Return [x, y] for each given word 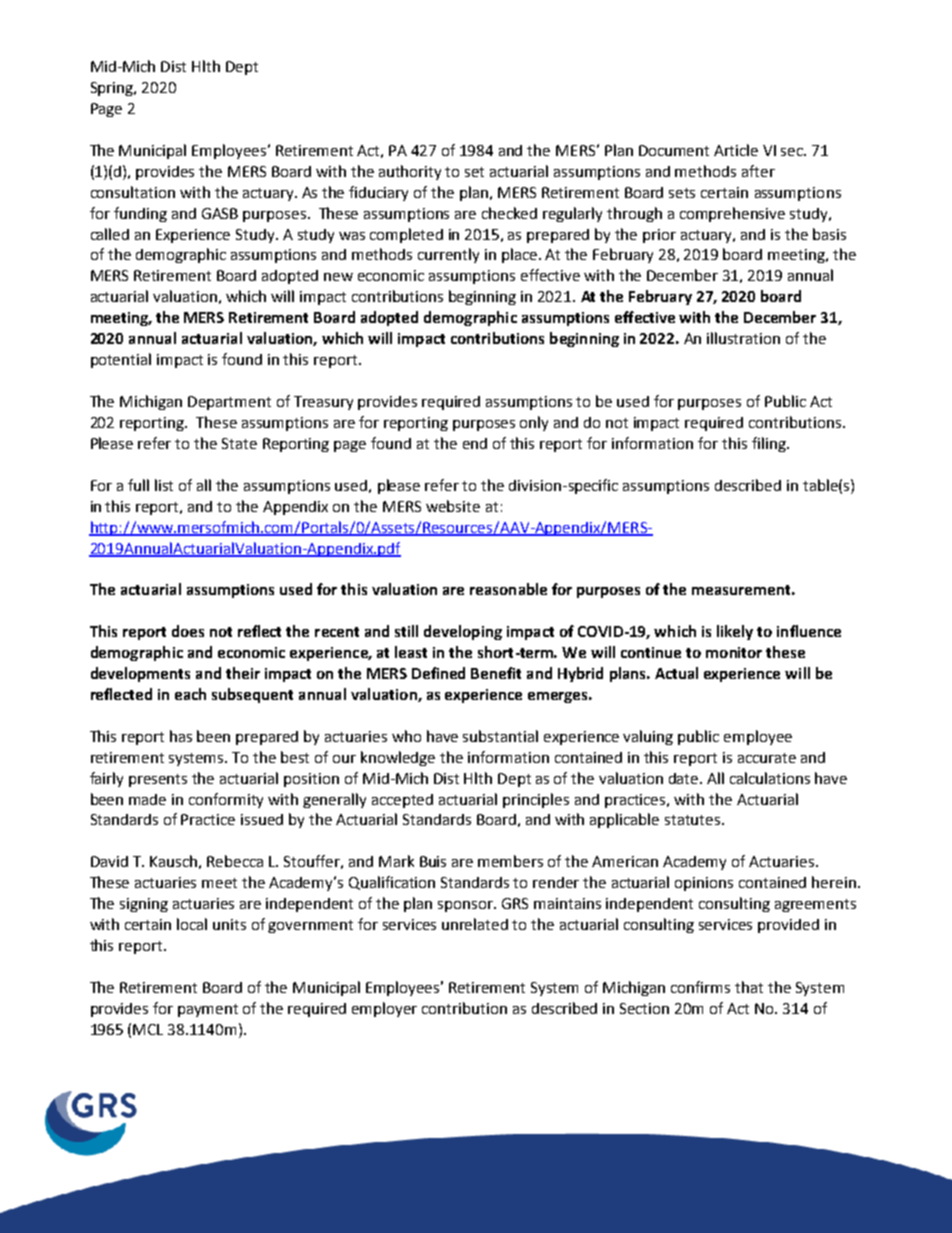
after [758, 171]
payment [208, 1010]
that [749, 987]
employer [384, 1009]
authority [410, 172]
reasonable [508, 589]
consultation [133, 192]
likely [735, 632]
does [188, 631]
